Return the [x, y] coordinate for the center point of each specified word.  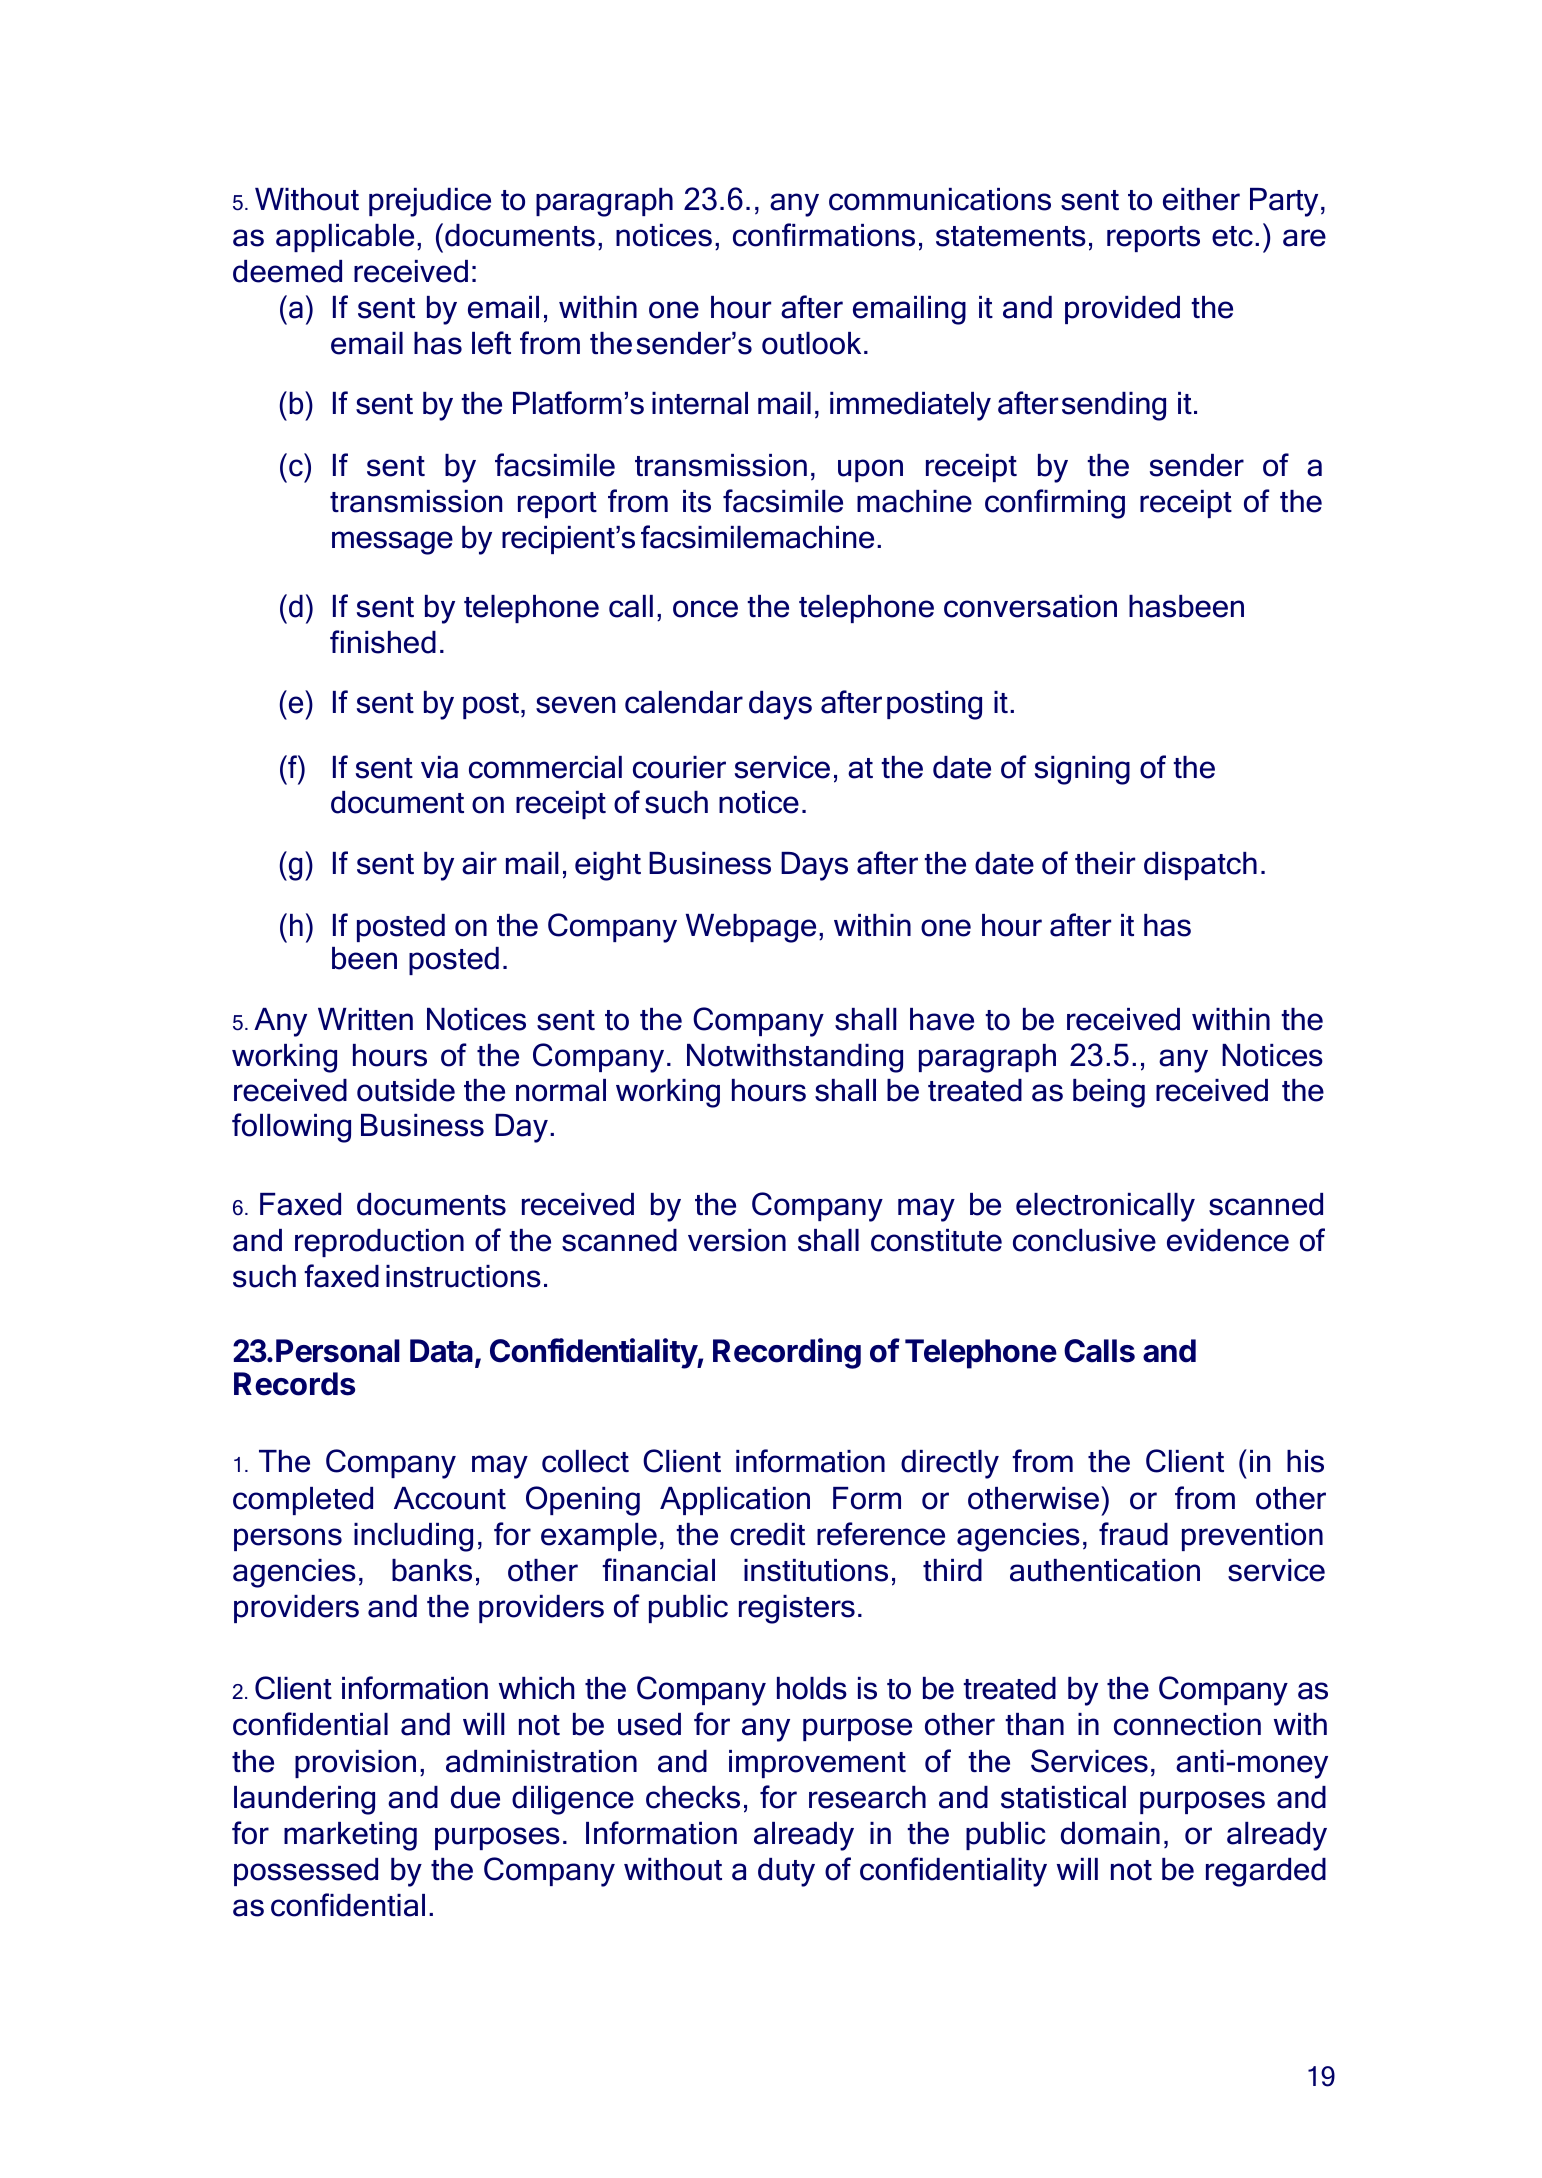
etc [1232, 236]
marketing [350, 1836]
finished [383, 642]
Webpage [751, 928]
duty [786, 1872]
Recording [787, 1353]
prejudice [430, 202]
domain [1110, 1833]
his [1305, 1461]
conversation [1030, 606]
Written [365, 1019]
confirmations [824, 235]
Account [450, 1498]
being [1109, 1093]
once [705, 609]
